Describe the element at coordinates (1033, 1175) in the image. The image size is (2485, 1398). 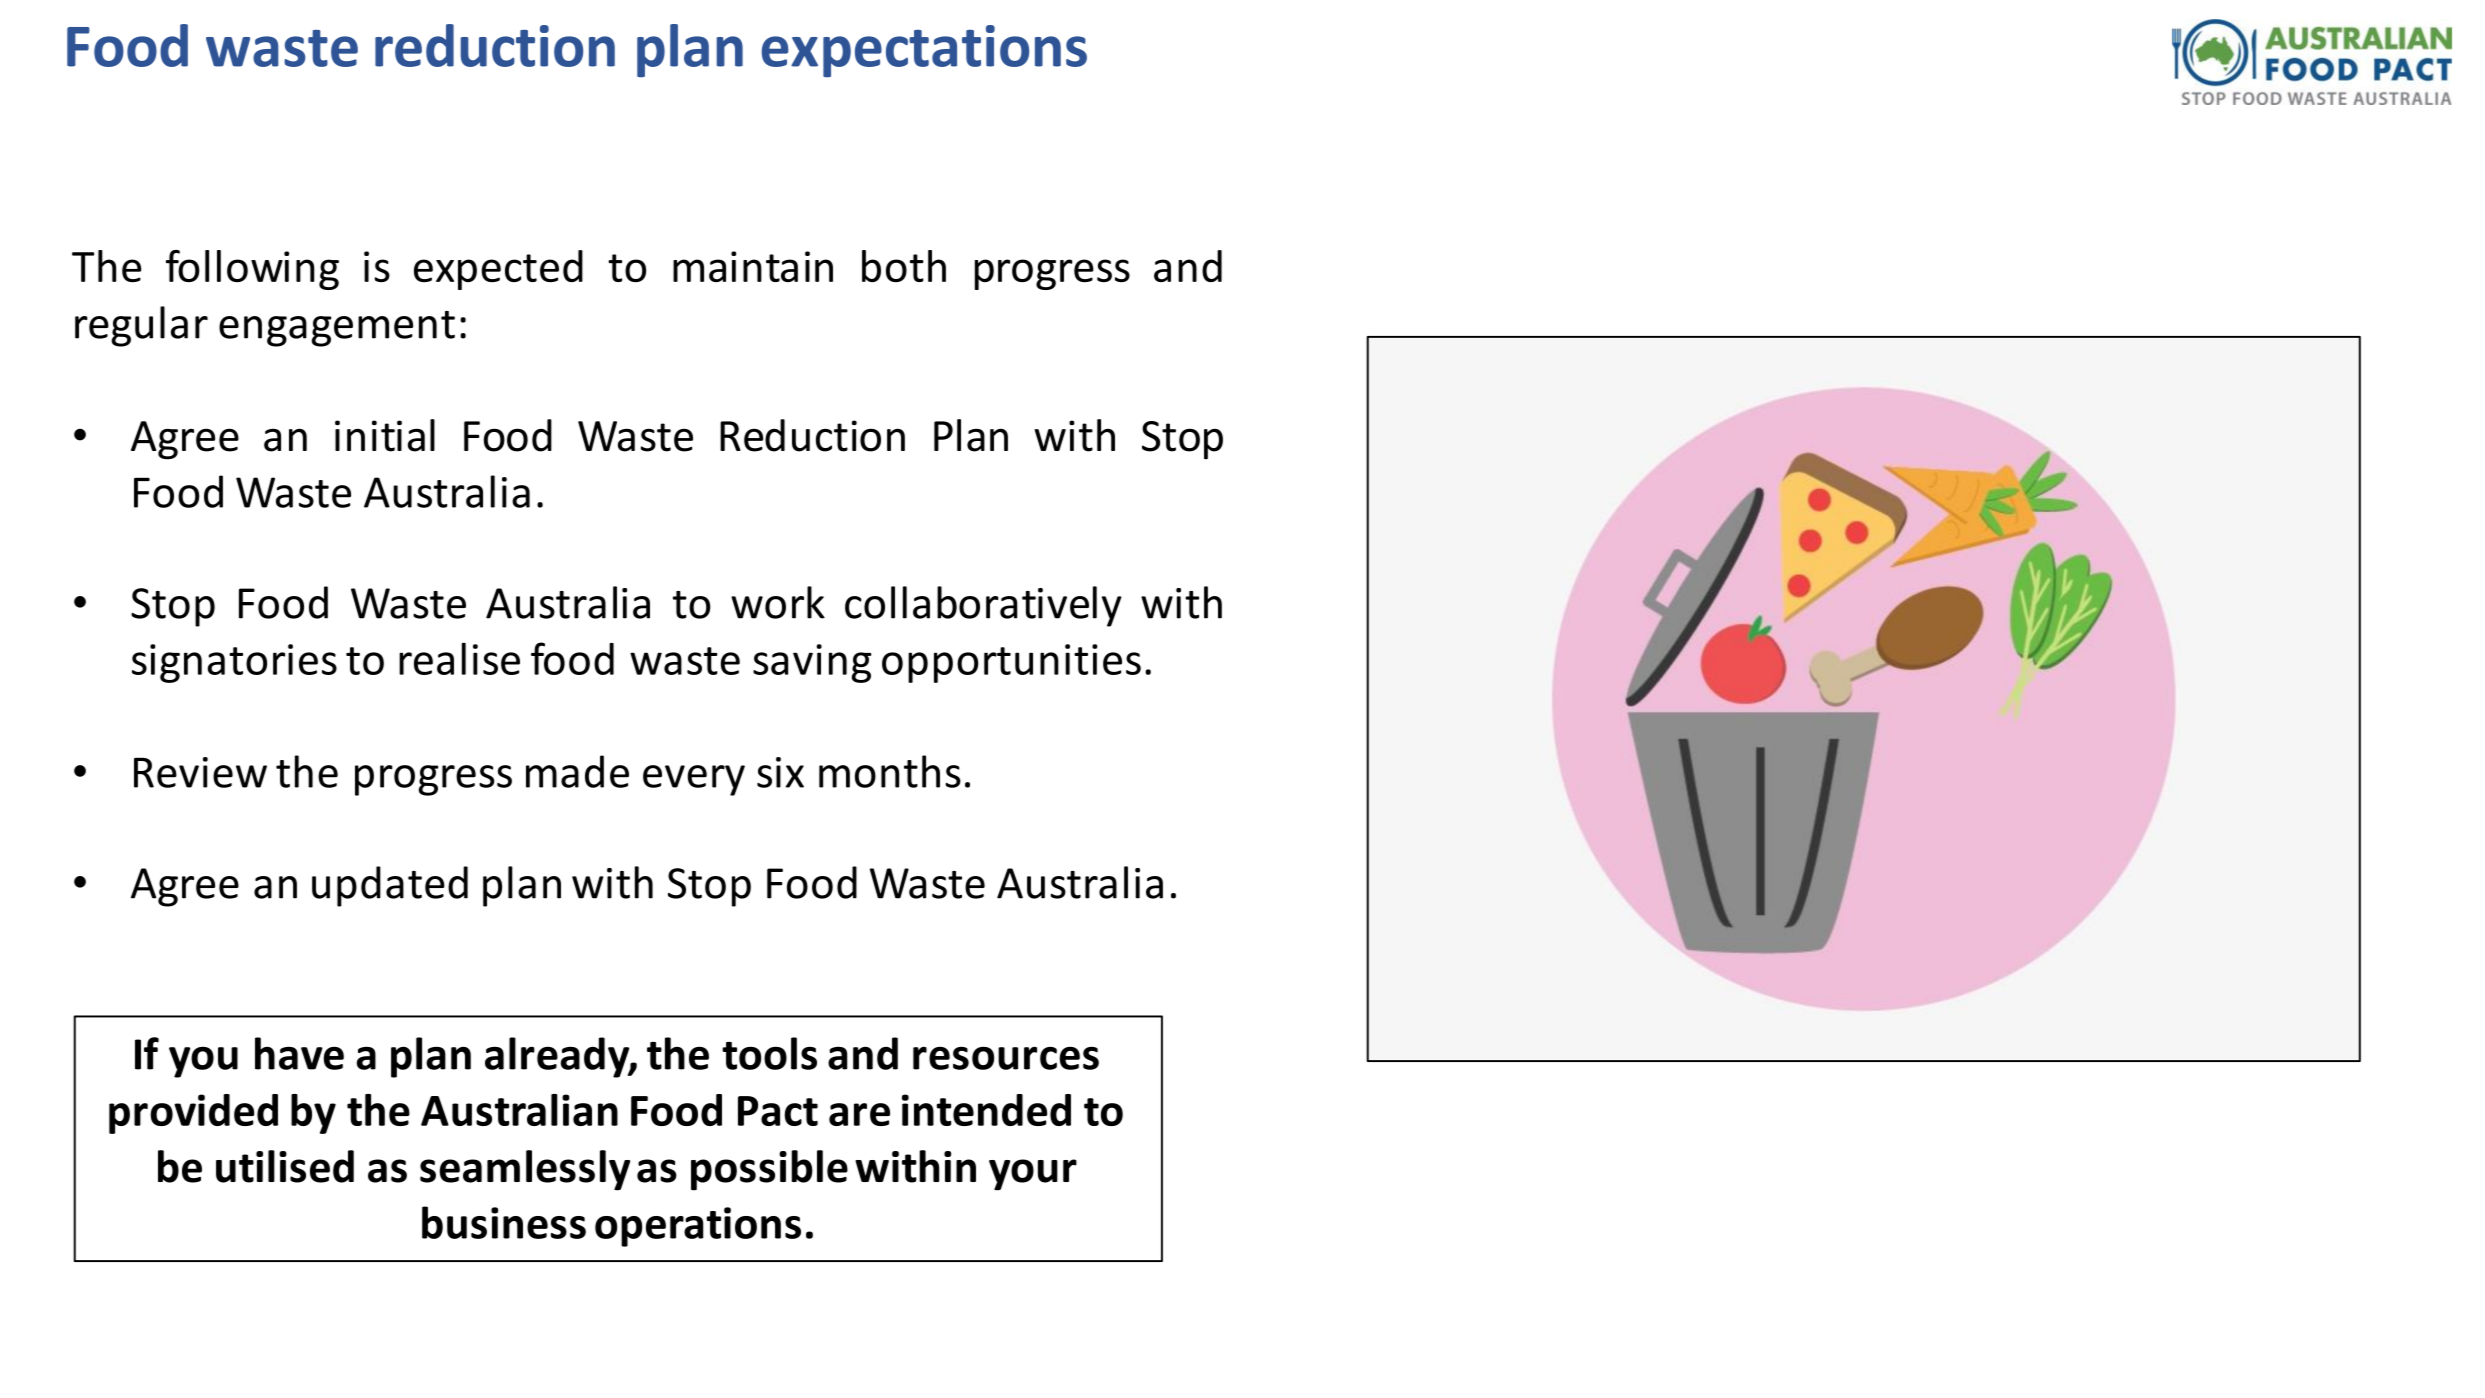
I see `your` at that location.
